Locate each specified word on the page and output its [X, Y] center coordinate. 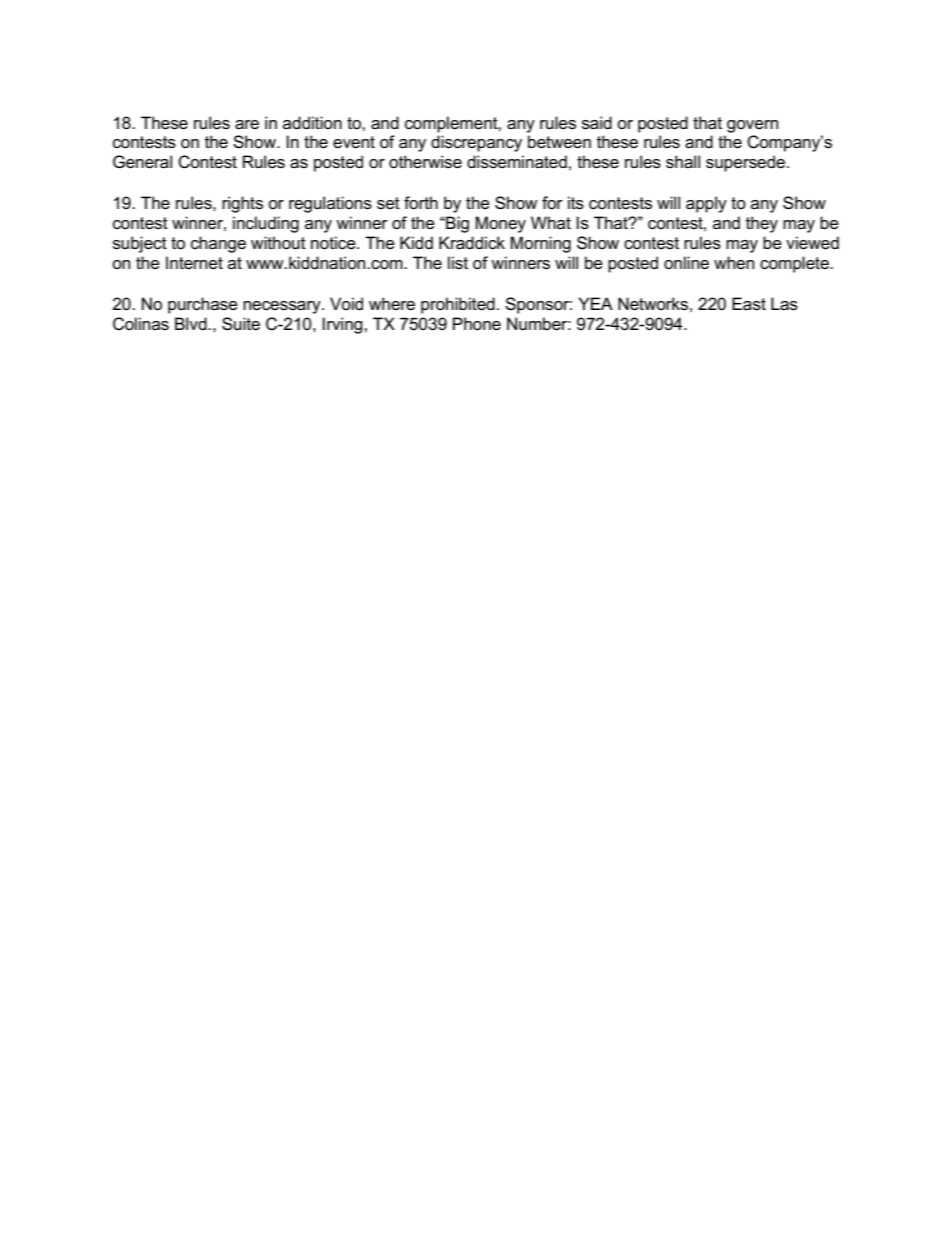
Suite [241, 324]
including [266, 224]
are [247, 125]
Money [501, 224]
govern [752, 126]
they [762, 224]
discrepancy [476, 143]
